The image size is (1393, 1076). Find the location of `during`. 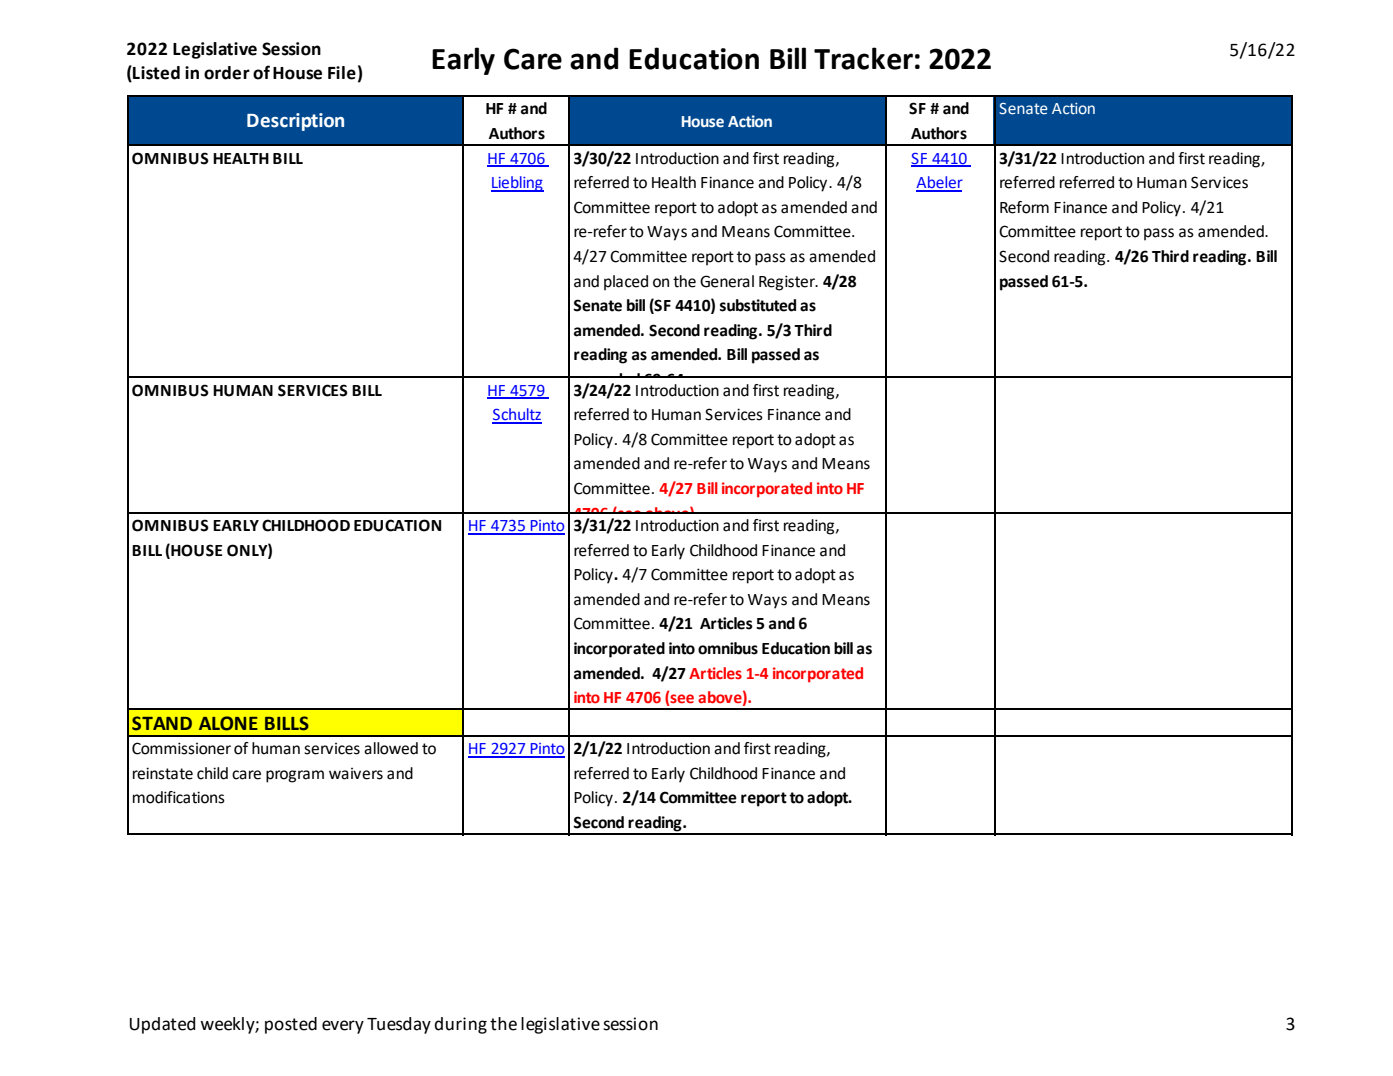

during is located at coordinates (460, 1025).
